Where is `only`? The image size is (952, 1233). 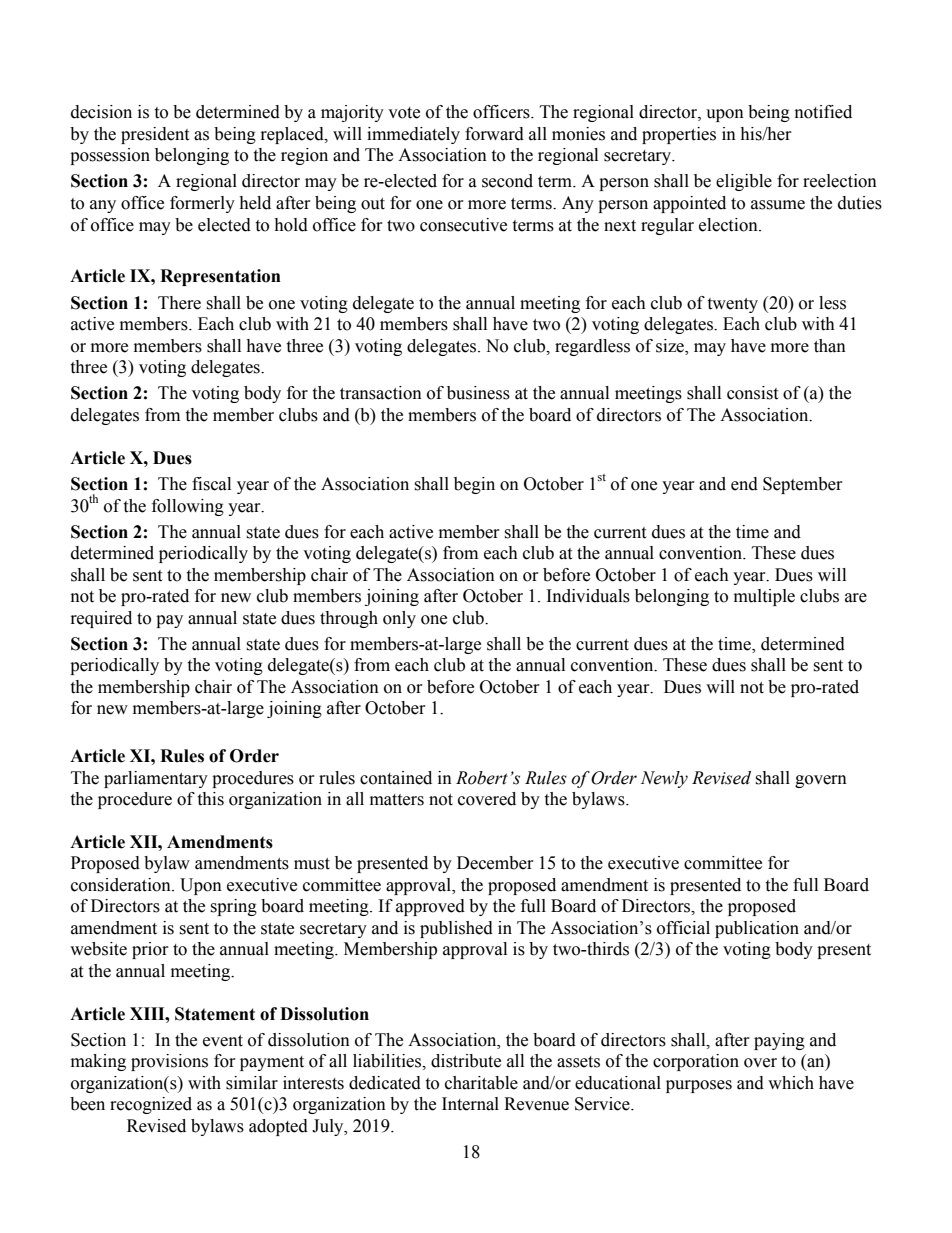 only is located at coordinates (399, 619).
